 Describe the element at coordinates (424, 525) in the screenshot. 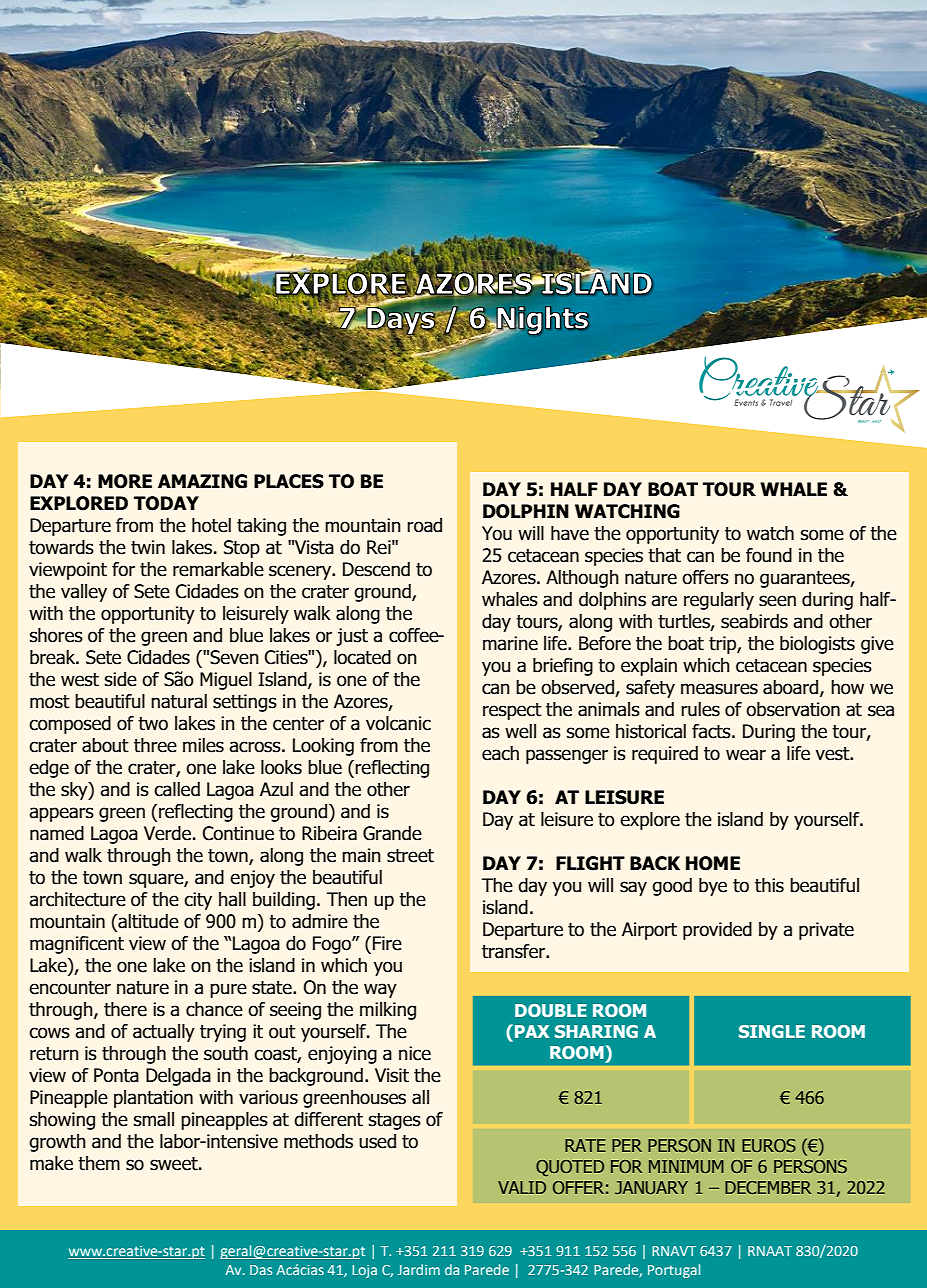

I see `road` at that location.
